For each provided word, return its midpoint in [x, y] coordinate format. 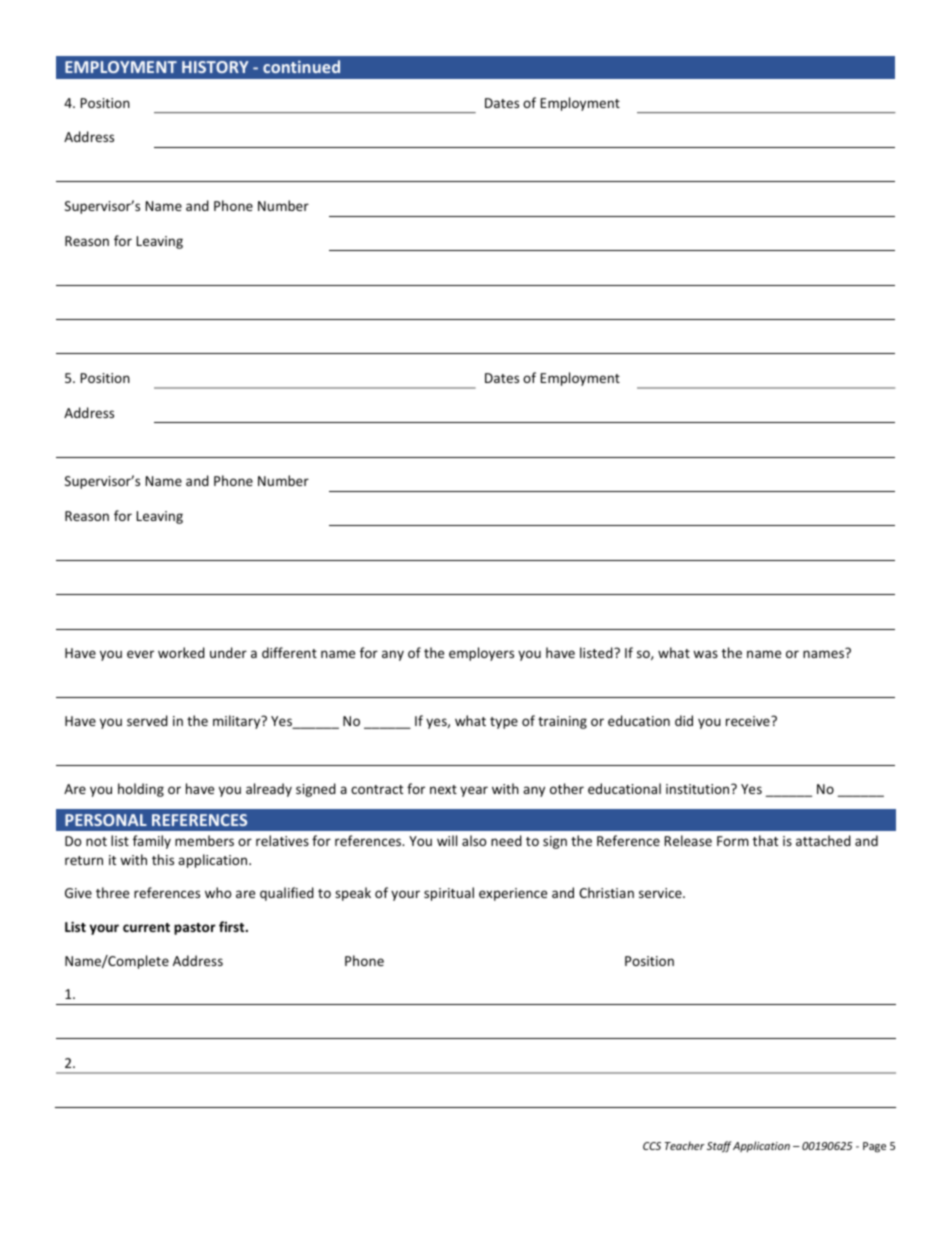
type [504, 723]
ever [140, 654]
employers [481, 654]
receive [749, 721]
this [163, 859]
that [765, 840]
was [705, 654]
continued [301, 66]
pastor [195, 929]
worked [181, 652]
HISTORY [215, 67]
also [474, 840]
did [684, 720]
